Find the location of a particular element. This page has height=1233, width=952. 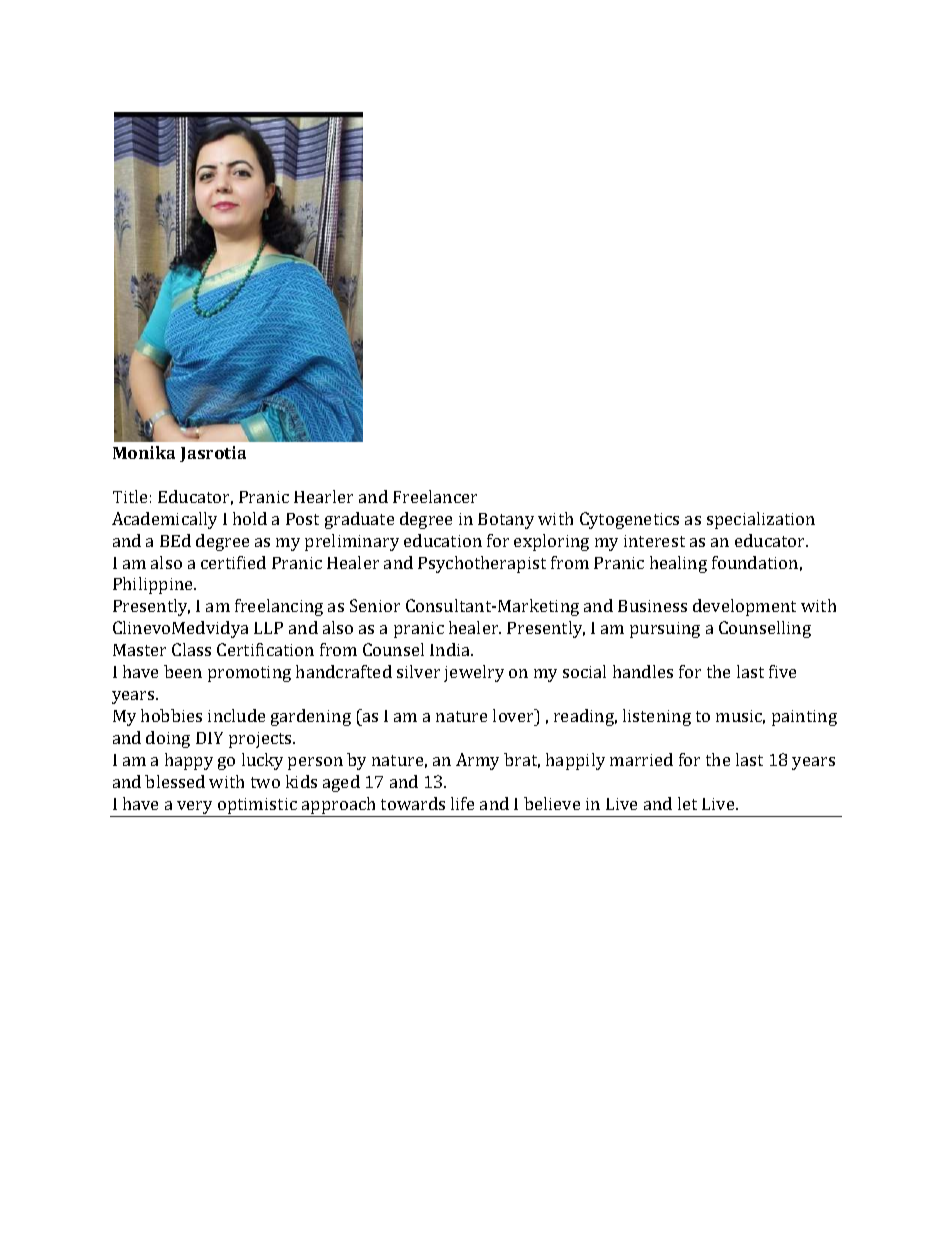

life is located at coordinates (462, 803).
